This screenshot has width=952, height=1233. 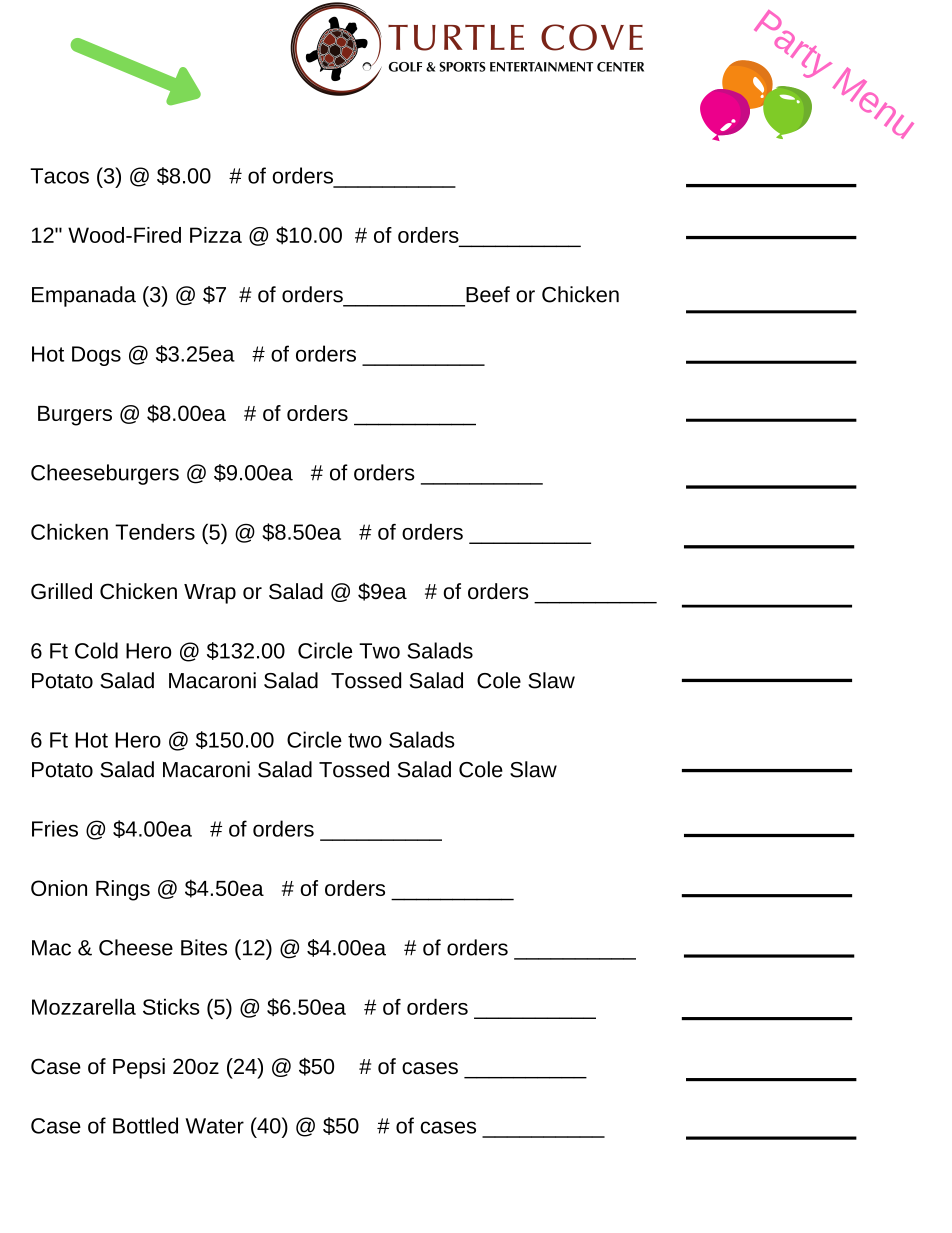 I want to click on Wrap, so click(x=210, y=594).
